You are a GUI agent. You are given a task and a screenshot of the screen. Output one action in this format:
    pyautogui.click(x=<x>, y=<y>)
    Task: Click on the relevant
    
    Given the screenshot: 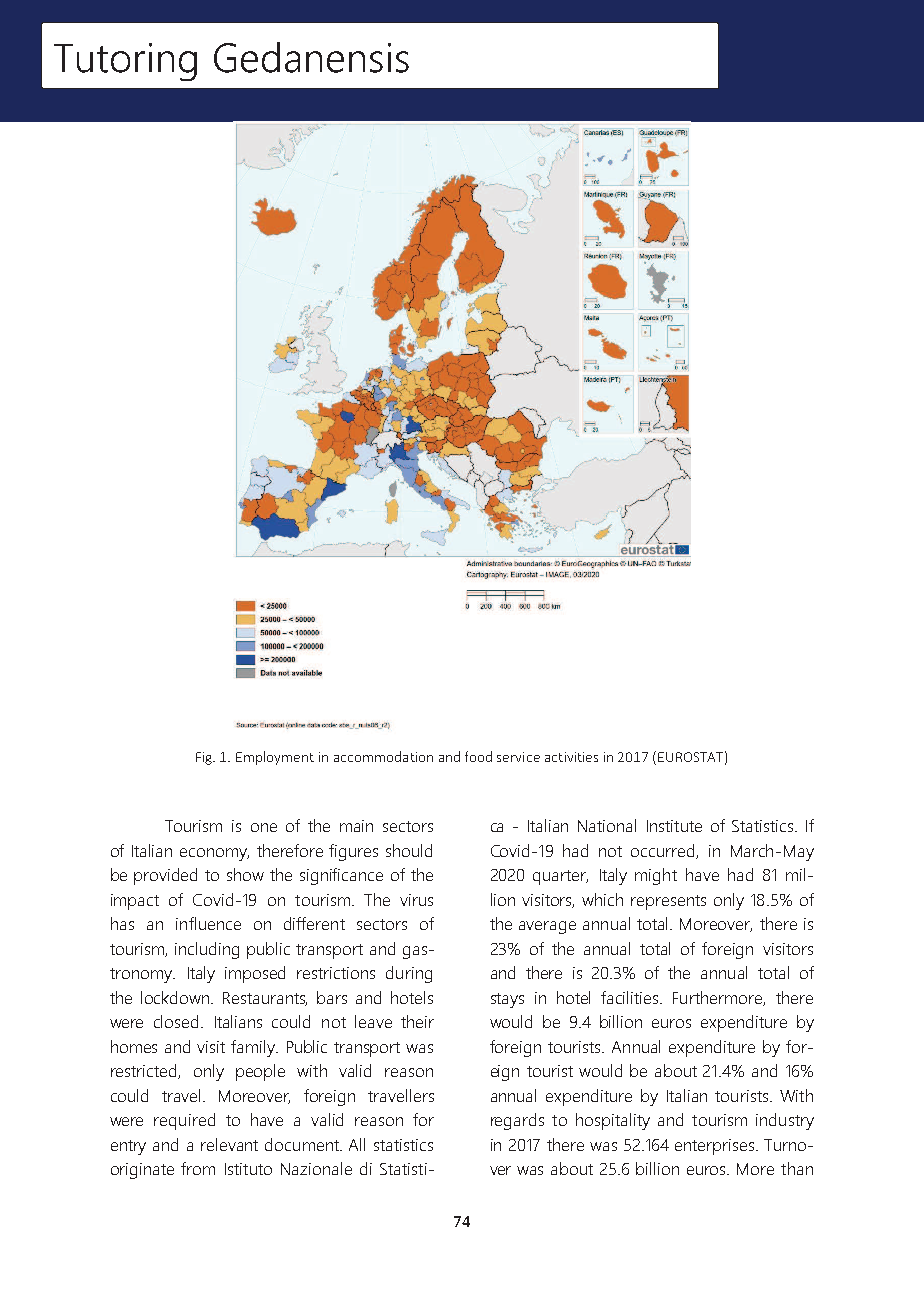 What is the action you would take?
    pyautogui.click(x=229, y=1144)
